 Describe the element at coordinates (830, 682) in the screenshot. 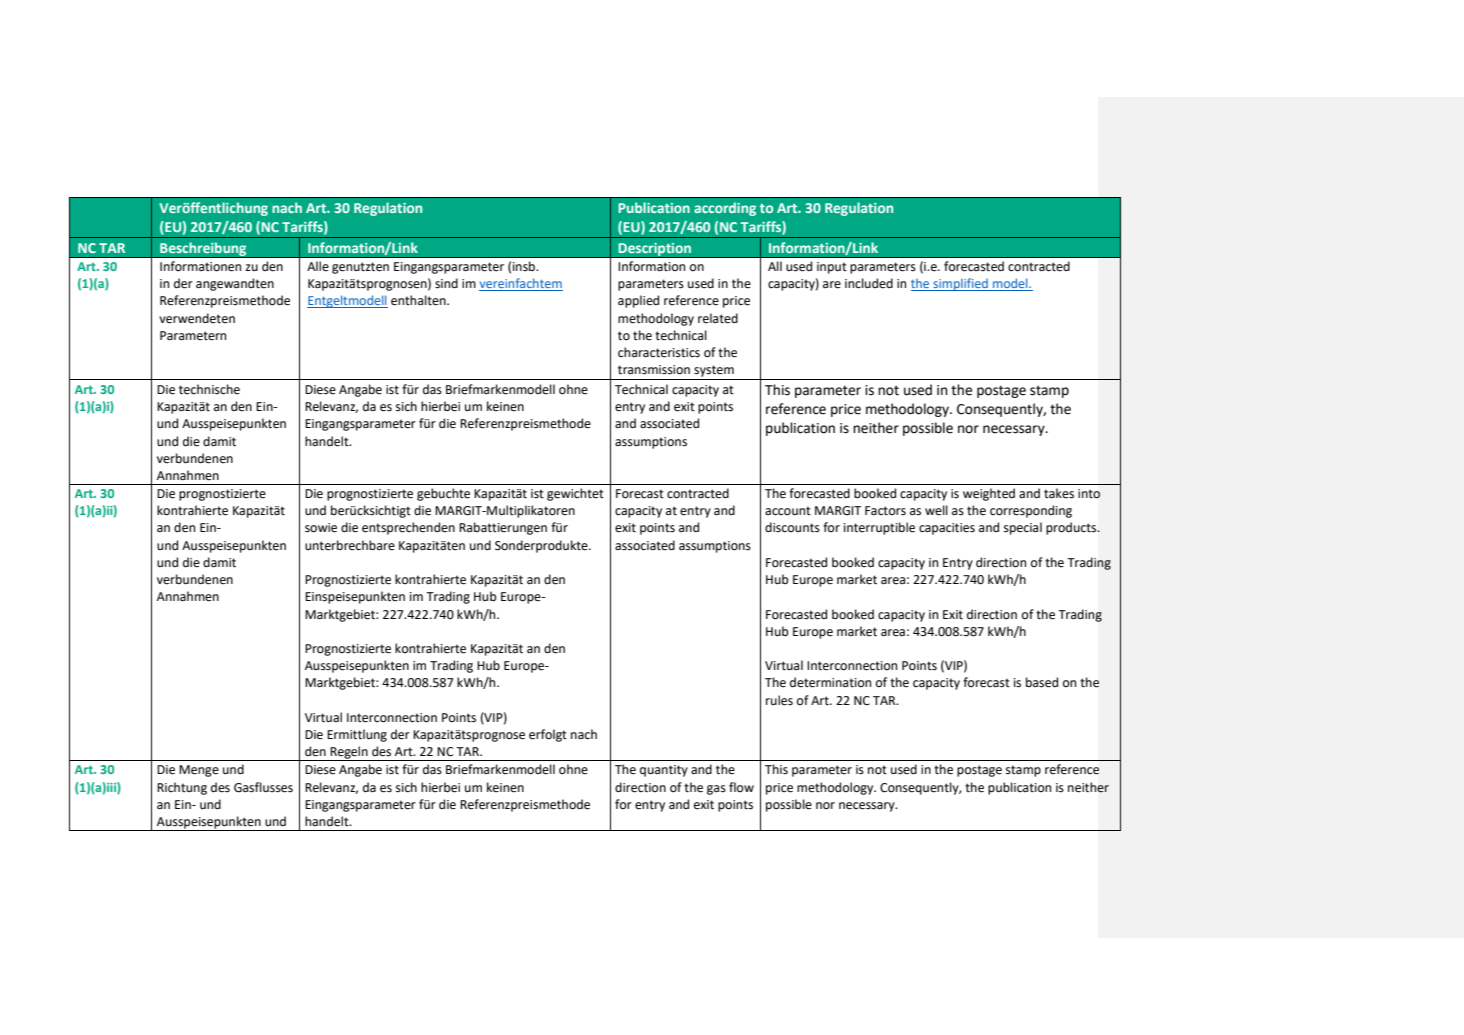

I see `determination` at that location.
